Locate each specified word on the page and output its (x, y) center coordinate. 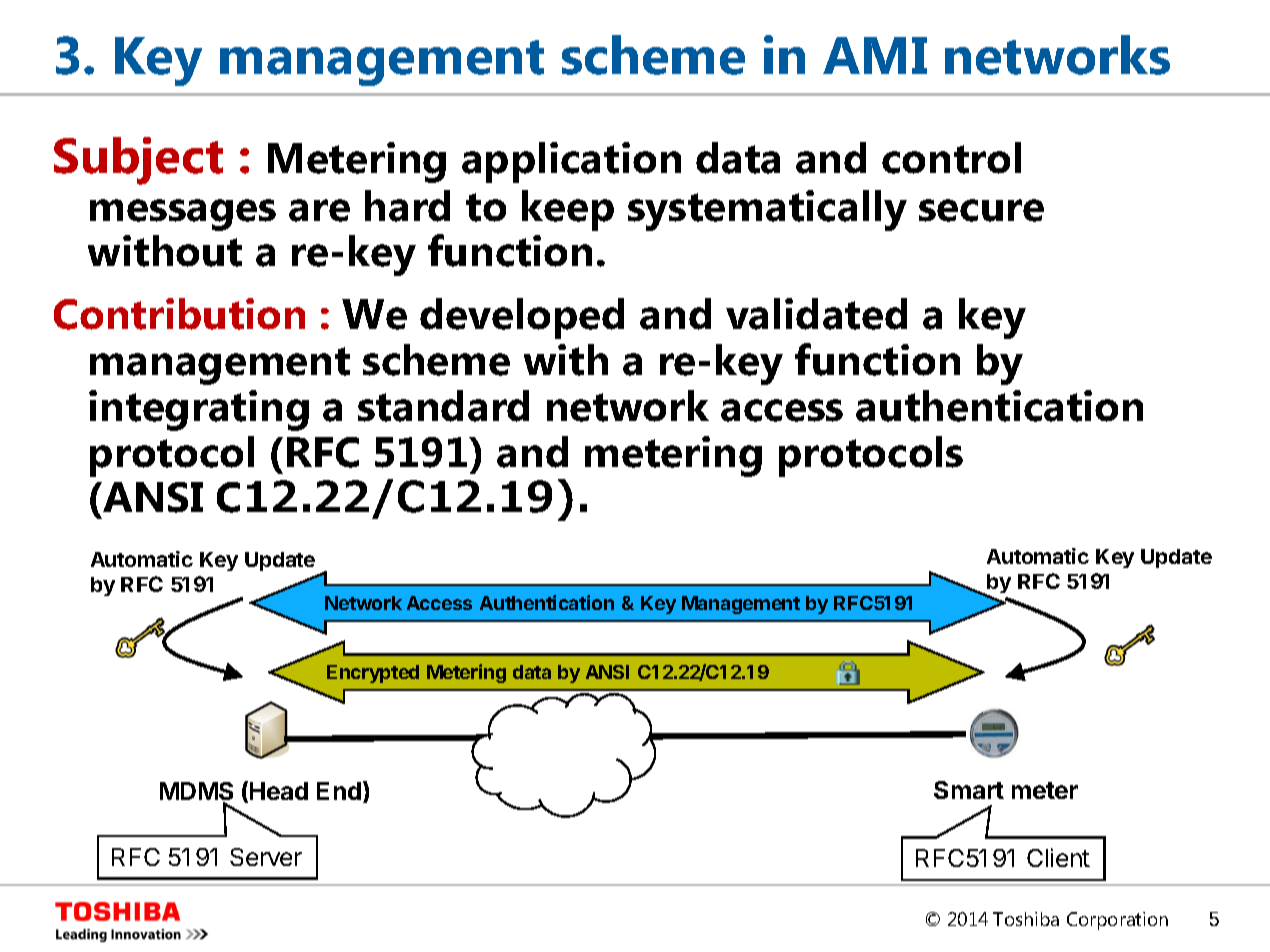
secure (981, 210)
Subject (138, 161)
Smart (969, 790)
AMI (875, 55)
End (339, 791)
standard (443, 406)
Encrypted (373, 674)
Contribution (179, 314)
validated (816, 314)
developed (522, 318)
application (571, 162)
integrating (199, 410)
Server (266, 857)
